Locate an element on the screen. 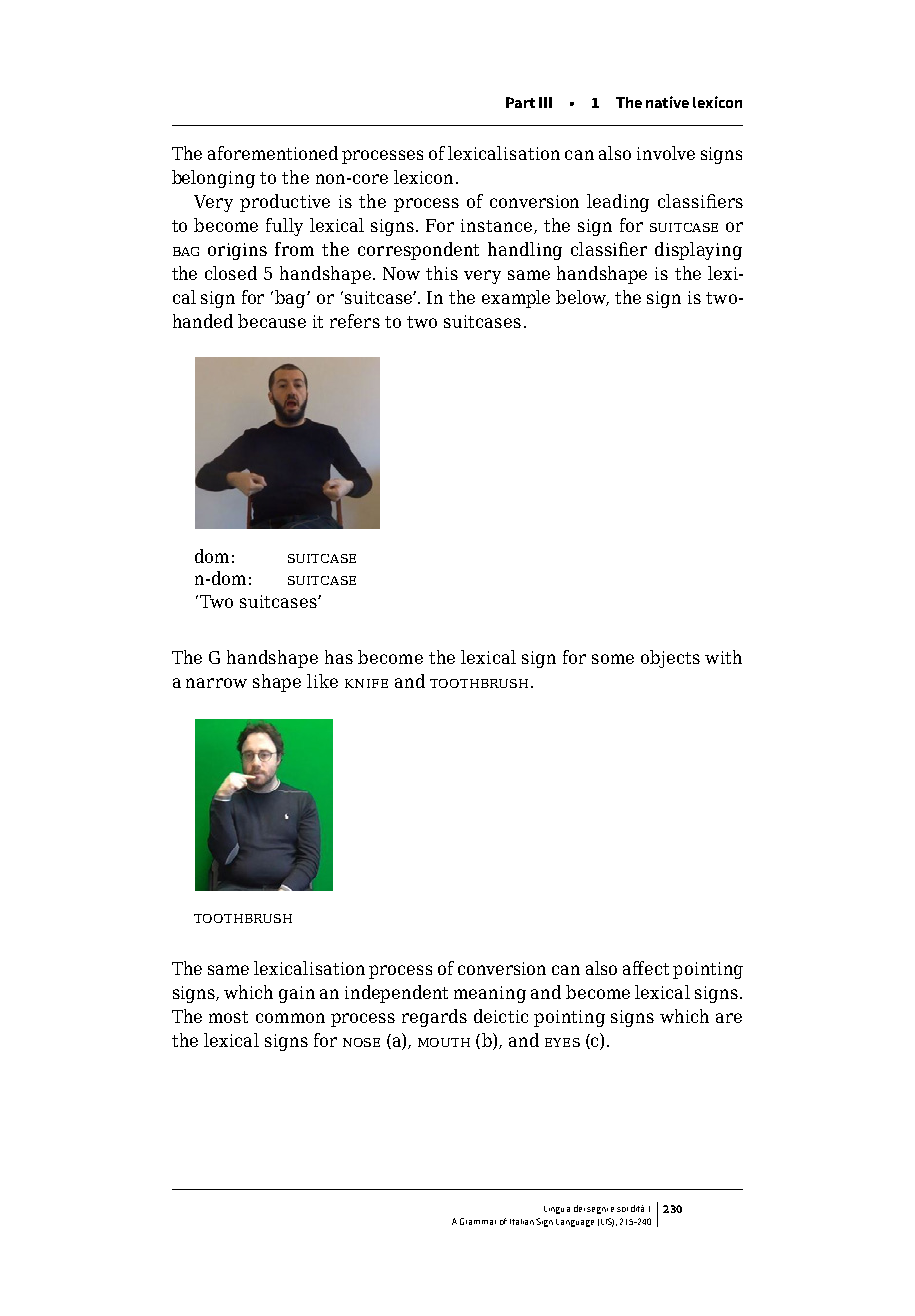 Image resolution: width=915 pixels, height=1316 pixels. common is located at coordinates (290, 1018).
